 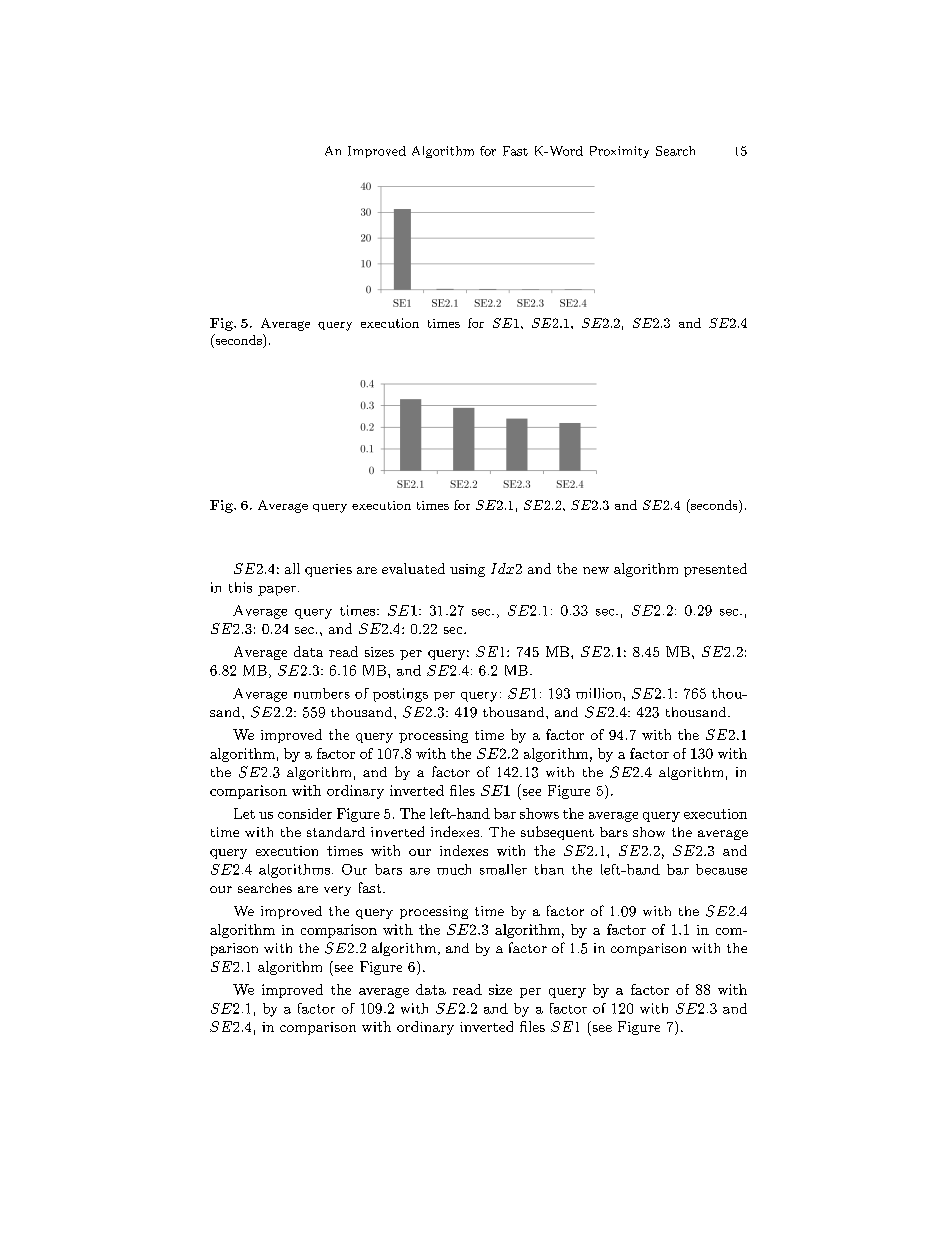 What do you see at coordinates (337, 891) in the screenshot?
I see `very` at bounding box center [337, 891].
